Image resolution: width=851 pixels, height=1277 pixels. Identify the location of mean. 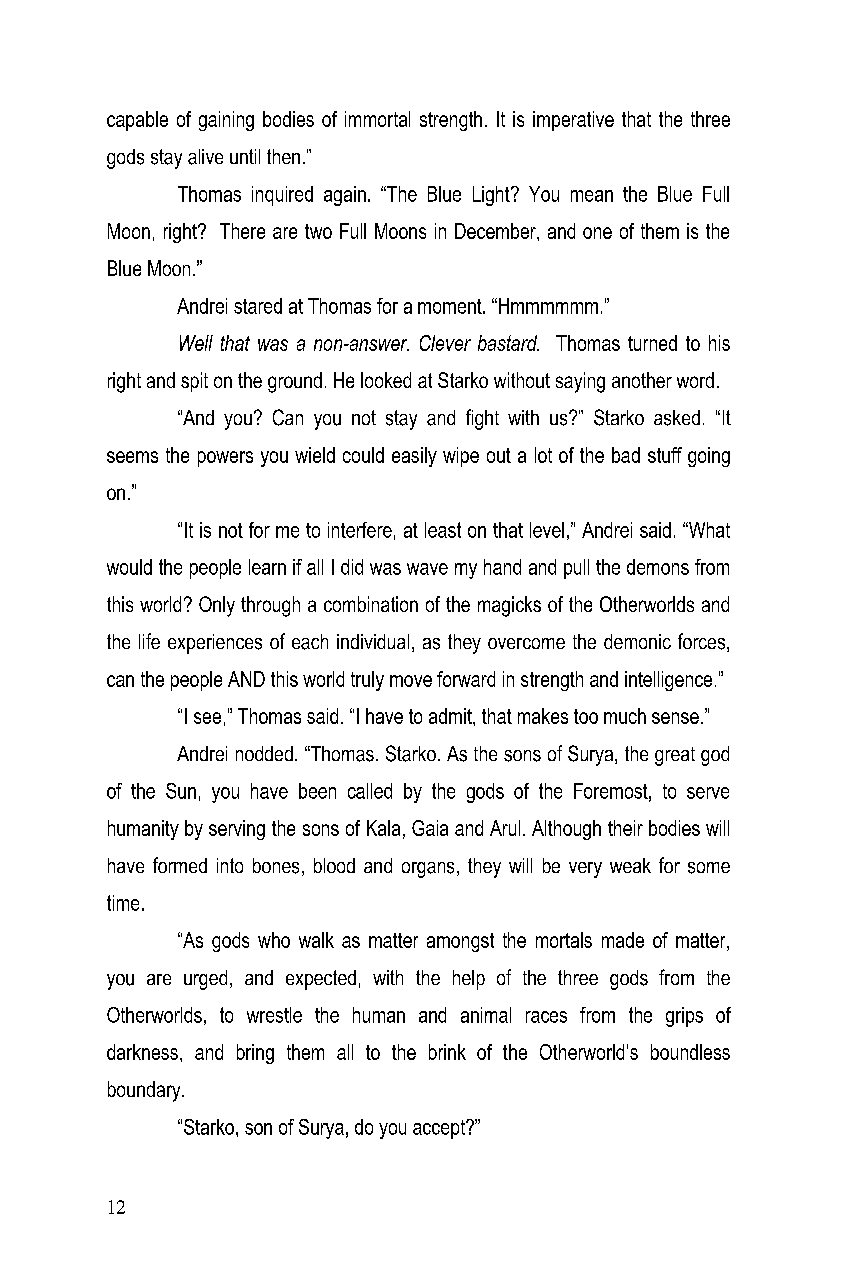
(592, 196).
